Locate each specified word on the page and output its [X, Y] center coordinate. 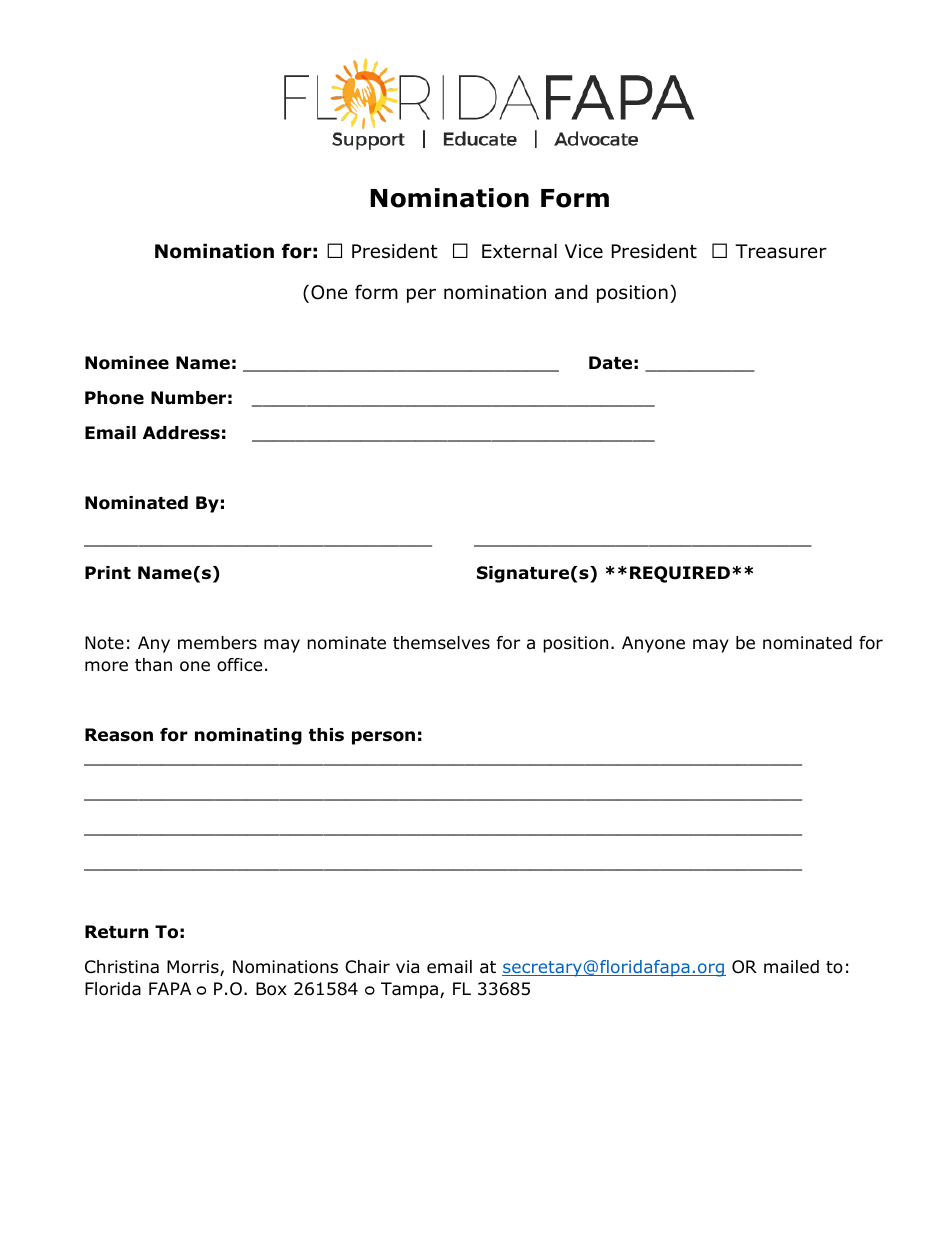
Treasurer [781, 251]
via [407, 967]
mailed [791, 967]
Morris [194, 968]
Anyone [653, 644]
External [519, 251]
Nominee [127, 363]
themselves [441, 643]
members [217, 643]
